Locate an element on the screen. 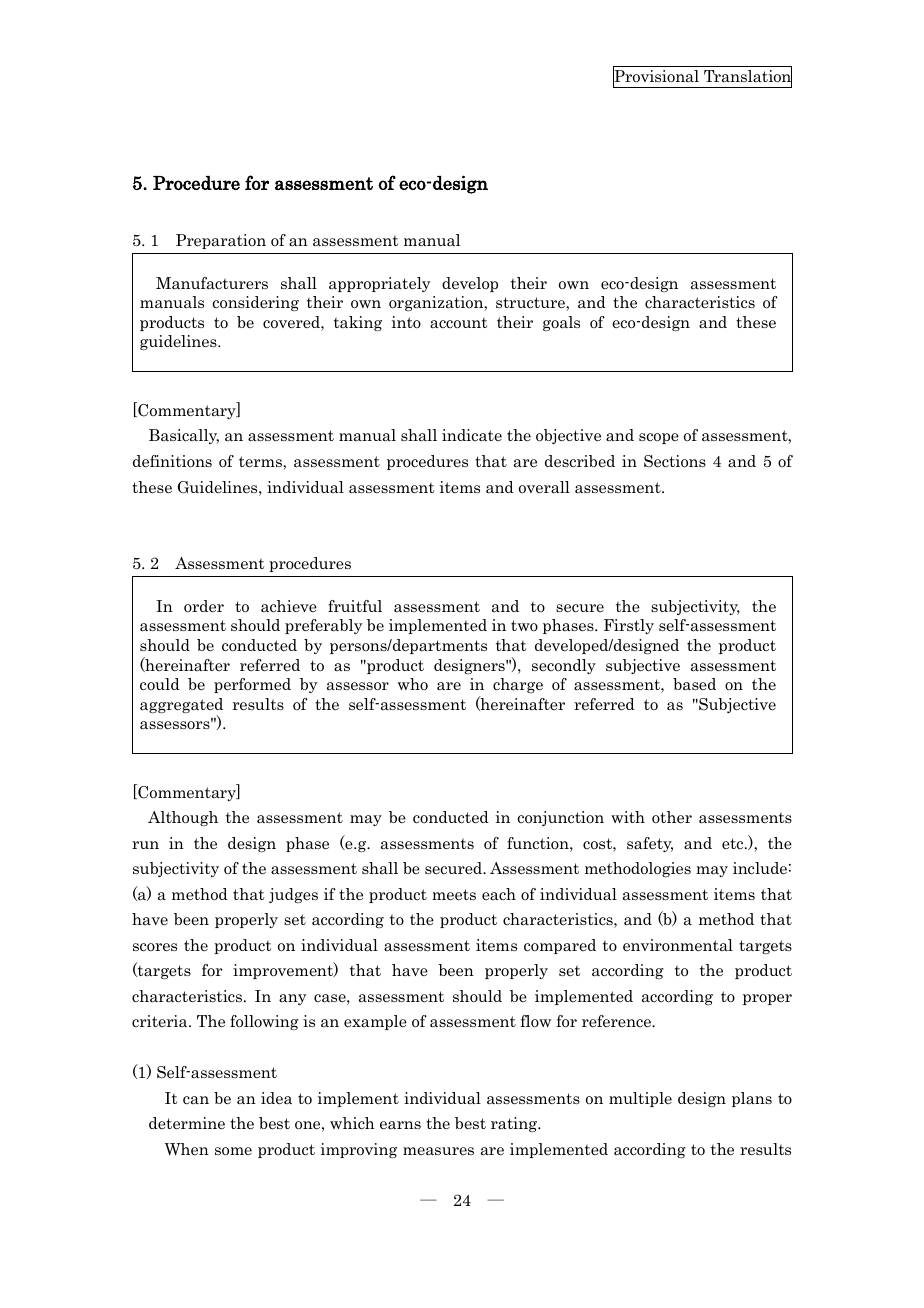 The image size is (924, 1308). determine is located at coordinates (187, 1123).
